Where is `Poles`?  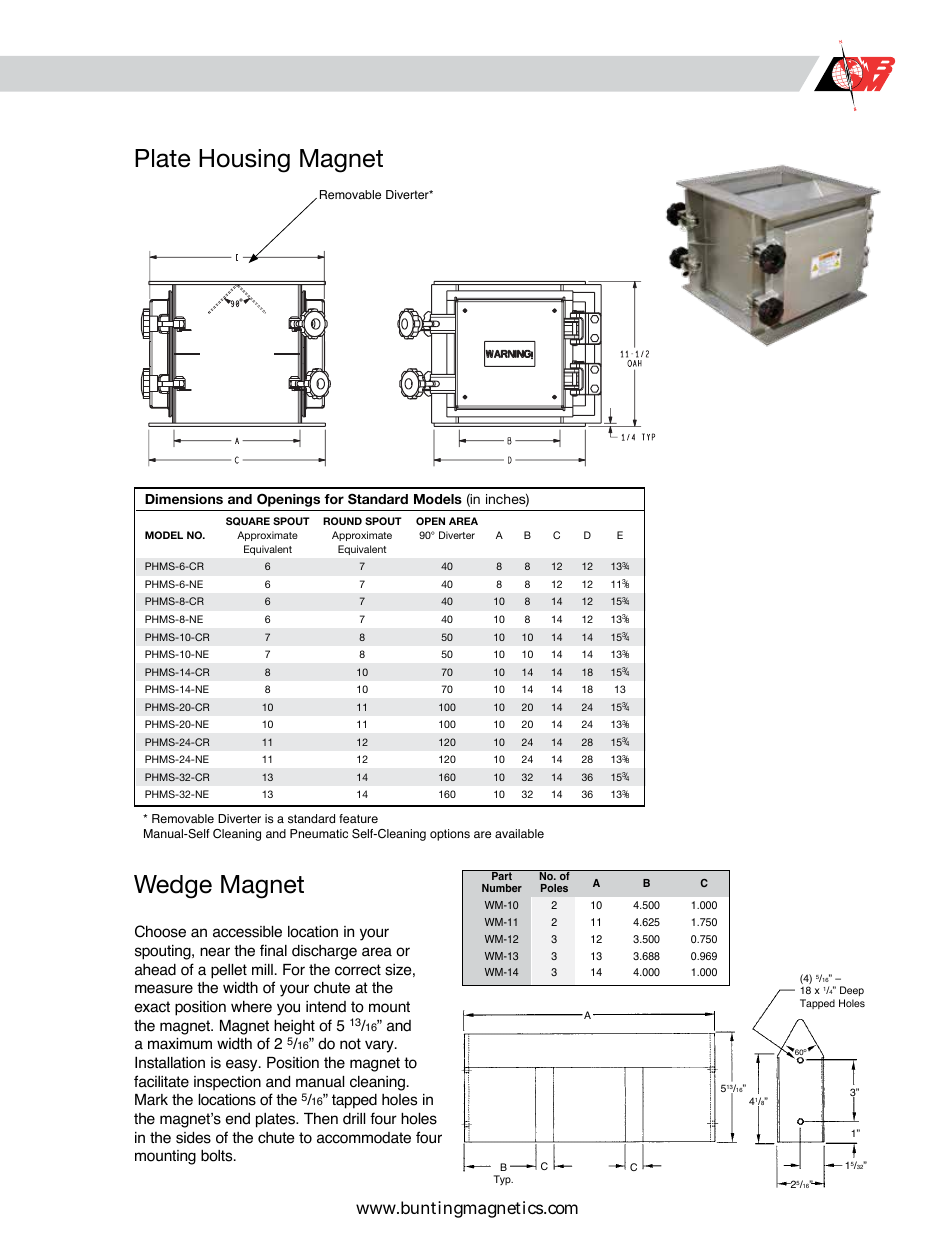
Poles is located at coordinates (554, 888).
